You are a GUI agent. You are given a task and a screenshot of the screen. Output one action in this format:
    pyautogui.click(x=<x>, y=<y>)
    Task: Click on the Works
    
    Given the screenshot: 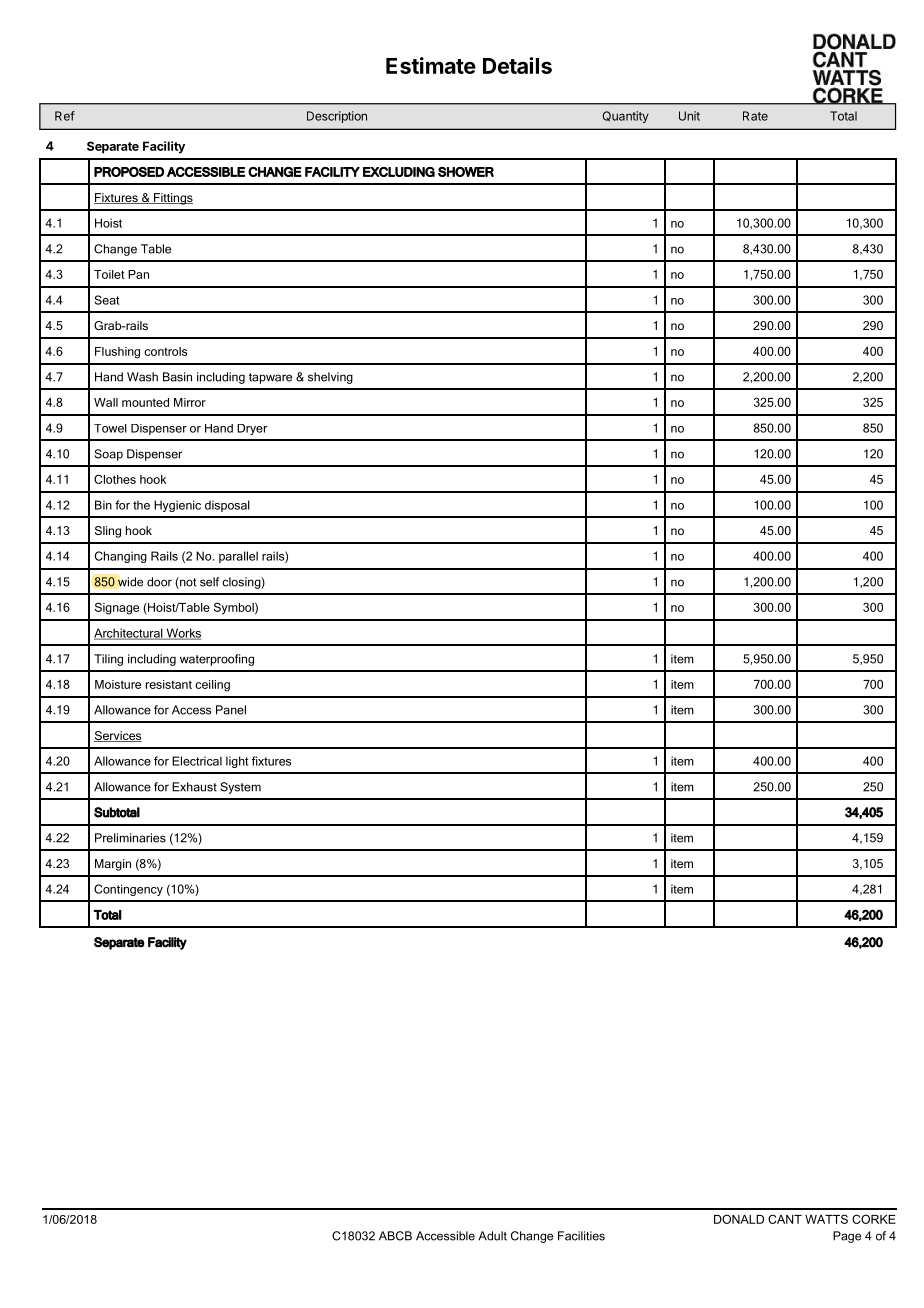 What is the action you would take?
    pyautogui.click(x=182, y=634)
